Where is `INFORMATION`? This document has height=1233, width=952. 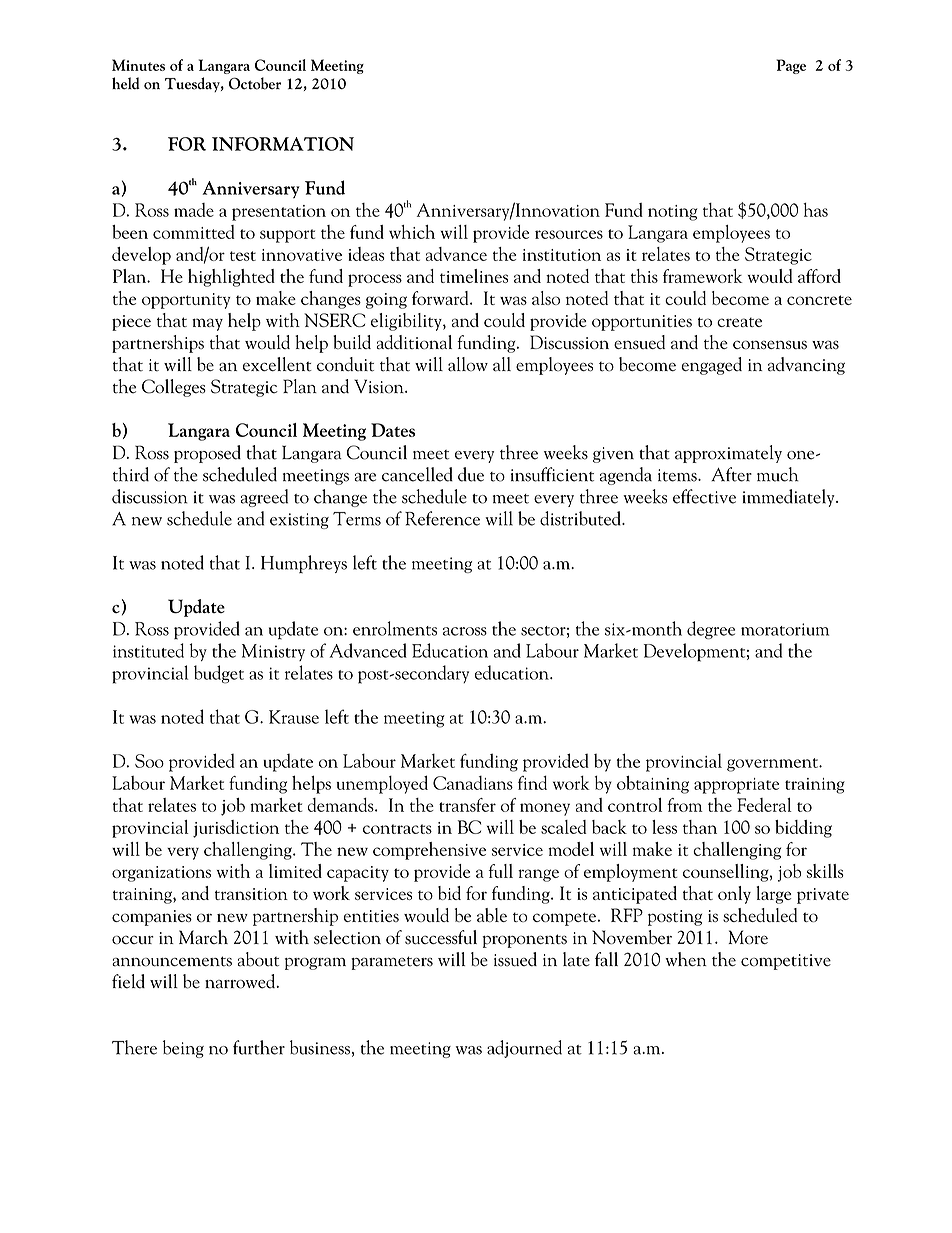
INFORMATION is located at coordinates (283, 144).
